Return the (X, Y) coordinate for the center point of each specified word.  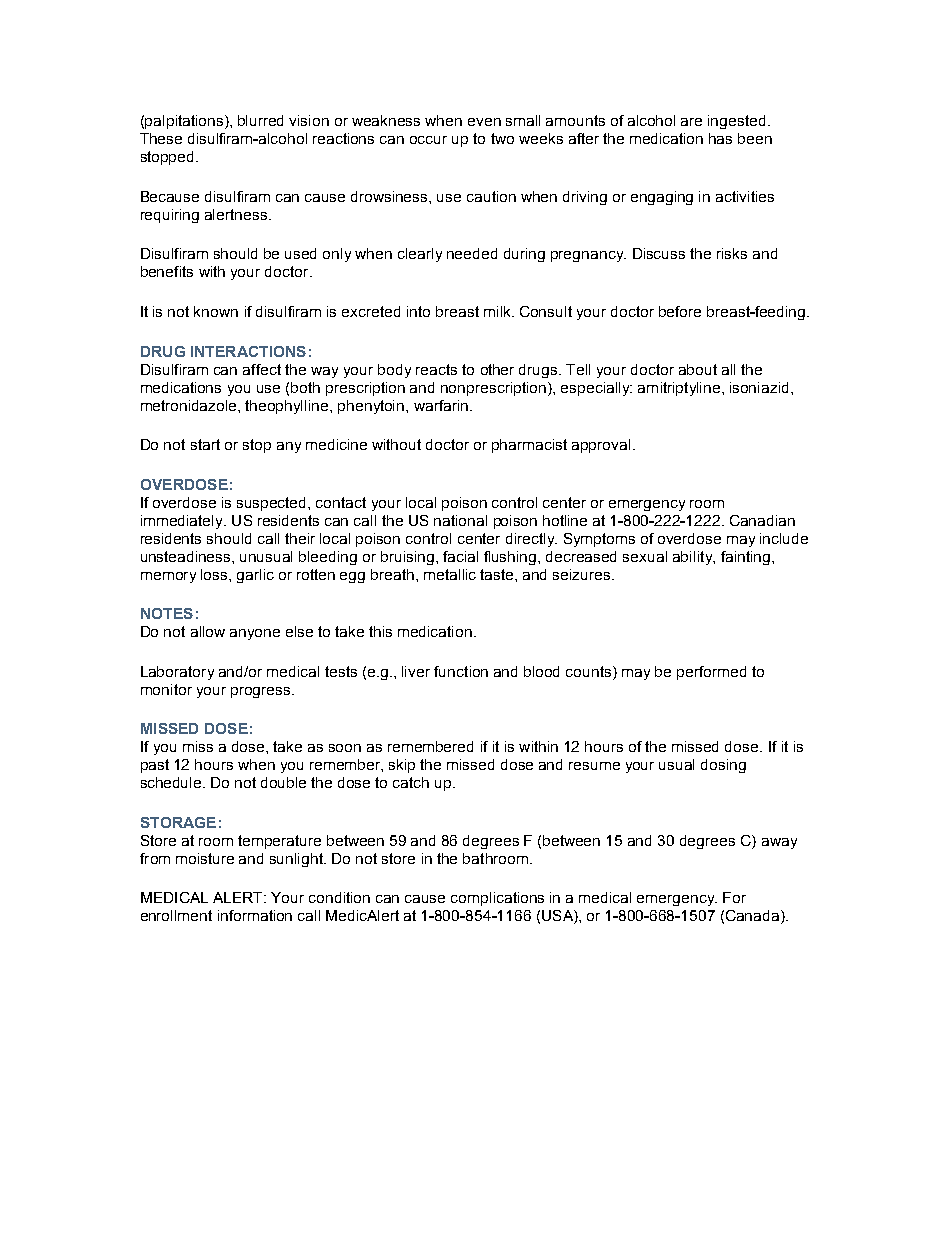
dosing (723, 766)
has (720, 138)
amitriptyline (680, 389)
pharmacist (529, 446)
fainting (747, 558)
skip (402, 766)
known (216, 311)
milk (498, 311)
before (680, 311)
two (502, 138)
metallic (450, 574)
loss (215, 574)
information (255, 915)
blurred (260, 120)
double (283, 782)
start (205, 444)
